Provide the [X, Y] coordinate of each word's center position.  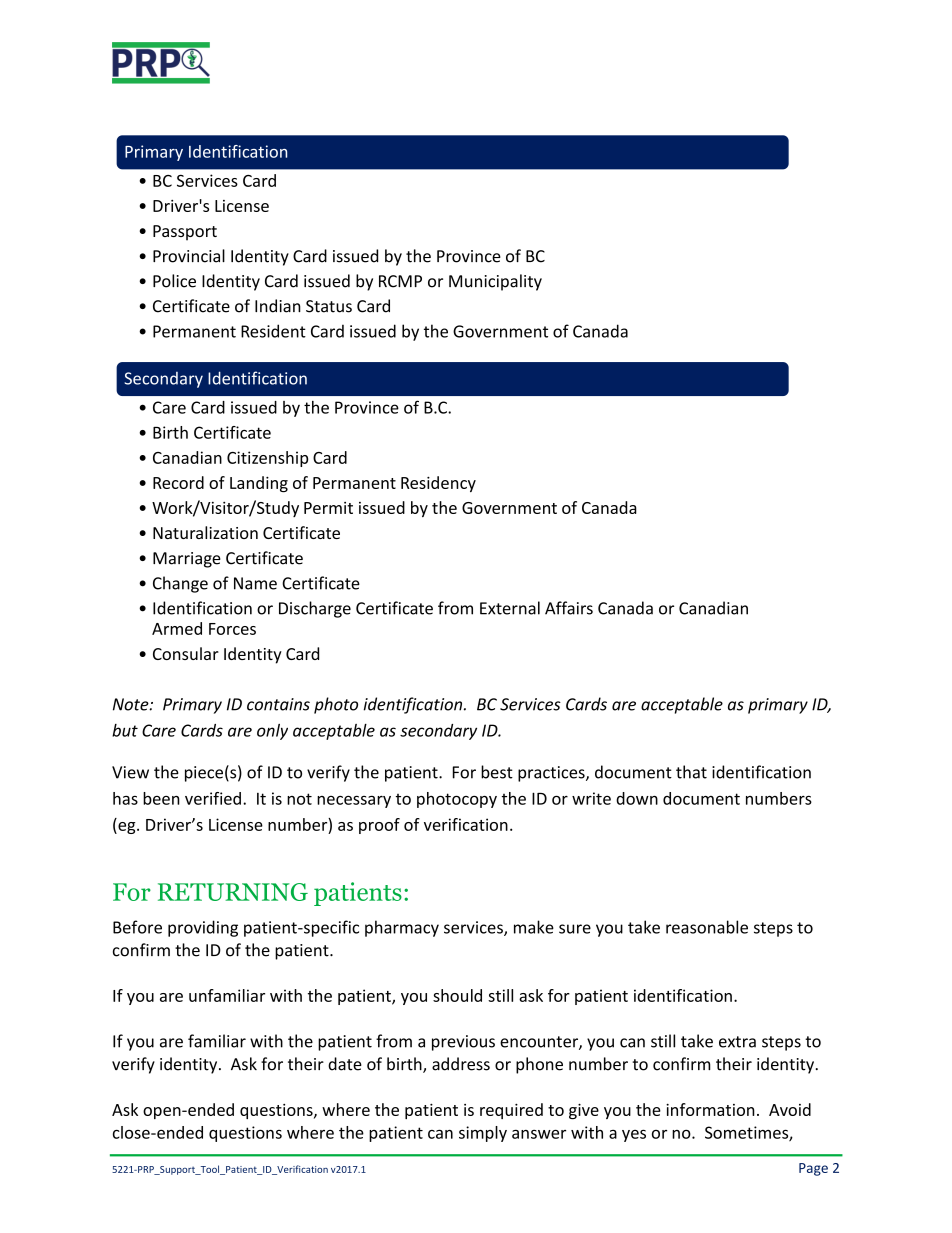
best [497, 772]
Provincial [189, 256]
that [691, 772]
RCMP [400, 281]
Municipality [495, 282]
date [345, 1064]
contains [278, 704]
